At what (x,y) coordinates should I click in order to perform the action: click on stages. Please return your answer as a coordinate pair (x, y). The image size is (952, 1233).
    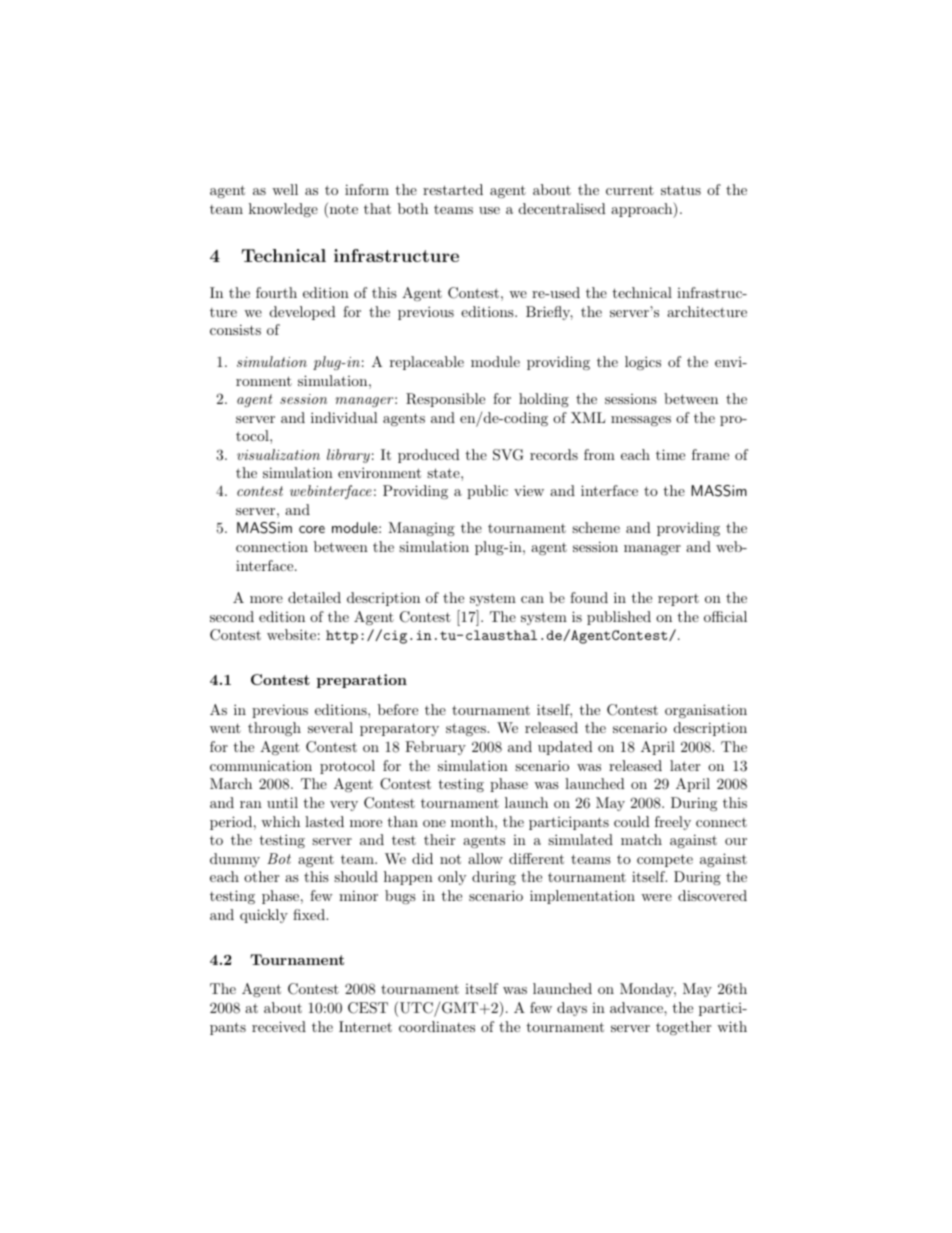
    Looking at the image, I should click on (467, 729).
